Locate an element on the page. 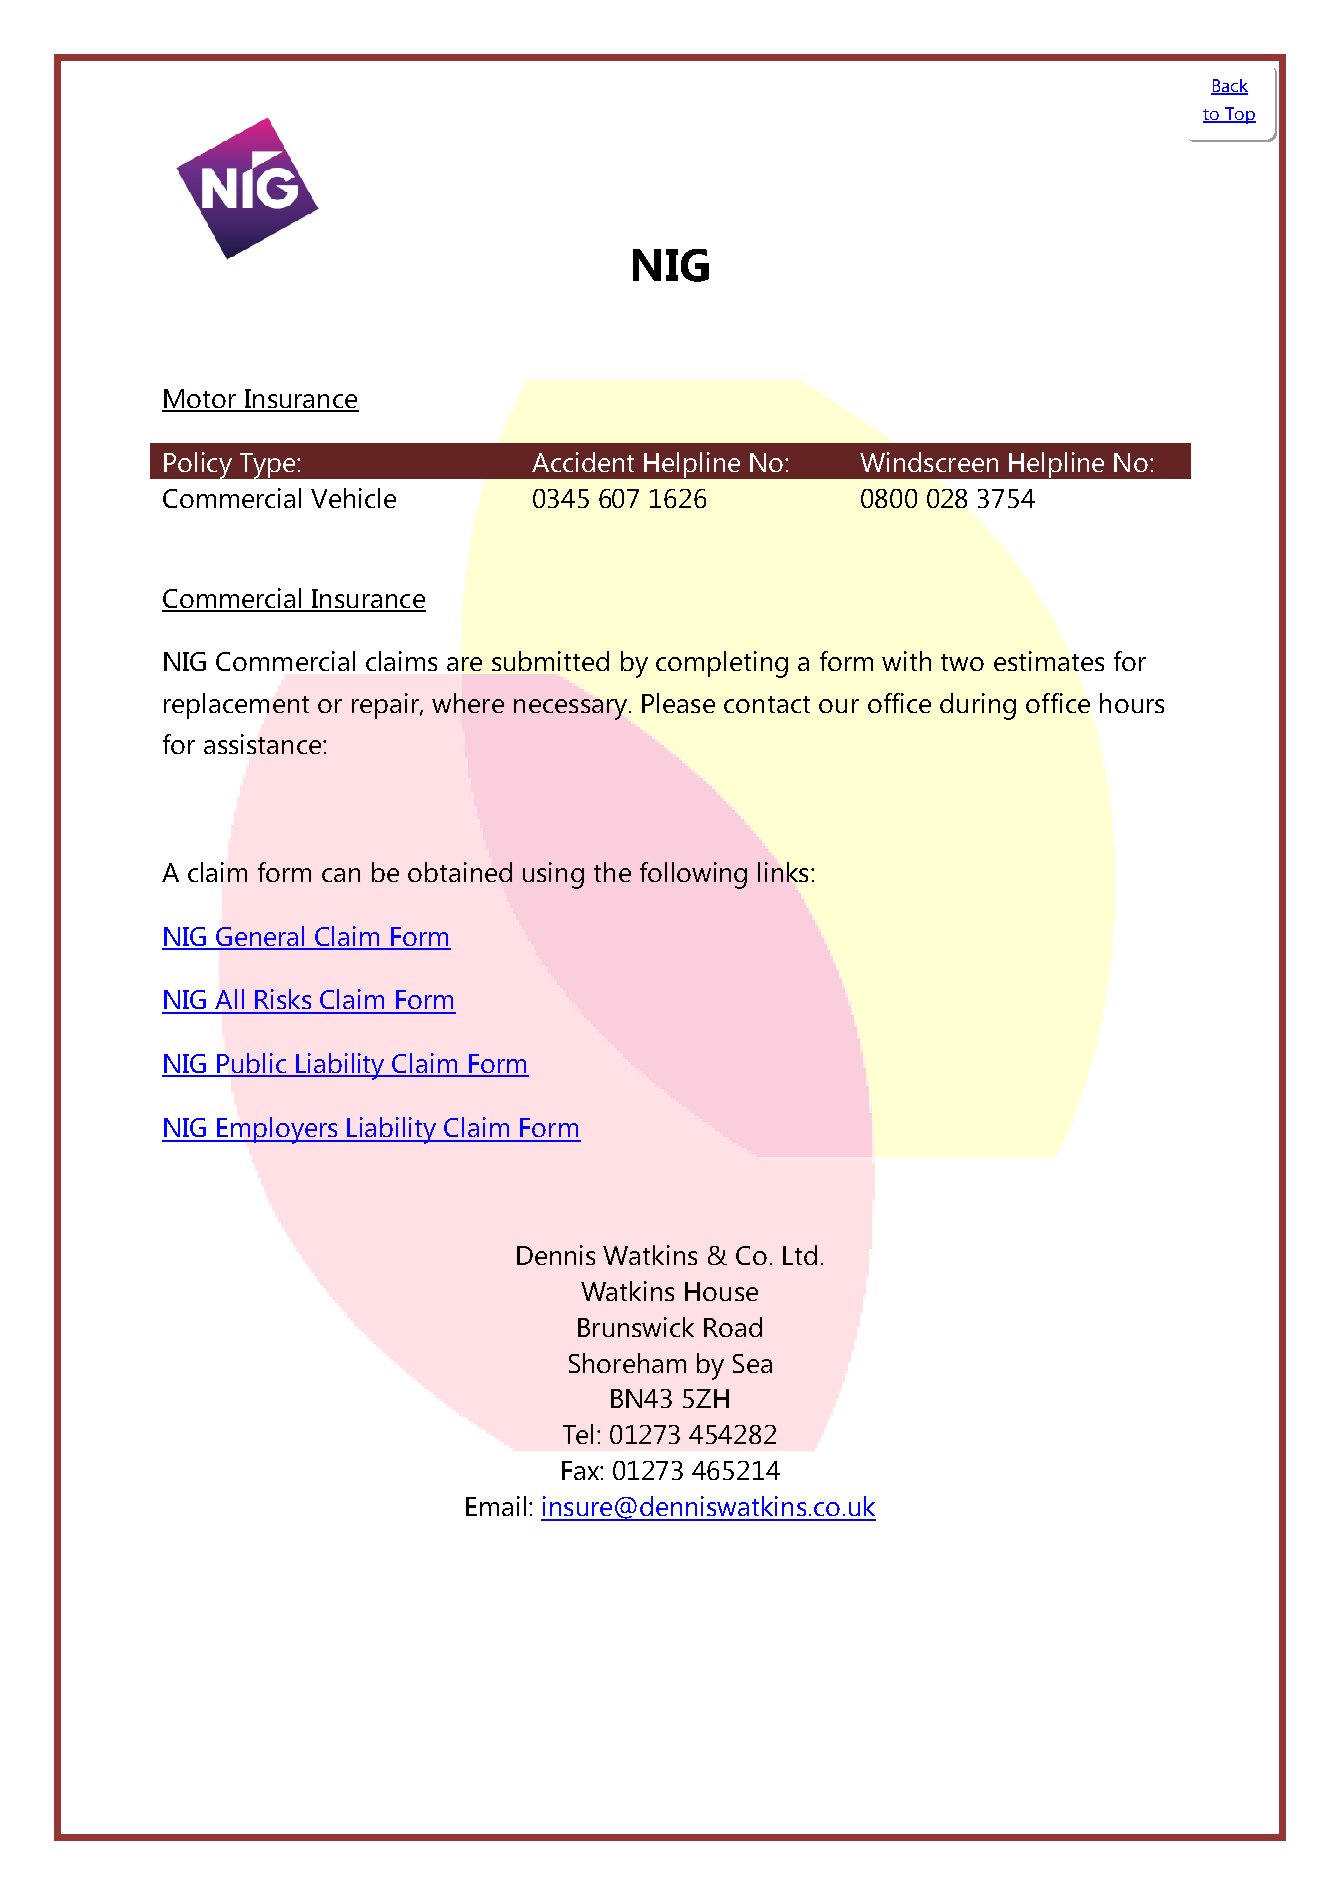 The image size is (1340, 1895). Employers is located at coordinates (278, 1130).
